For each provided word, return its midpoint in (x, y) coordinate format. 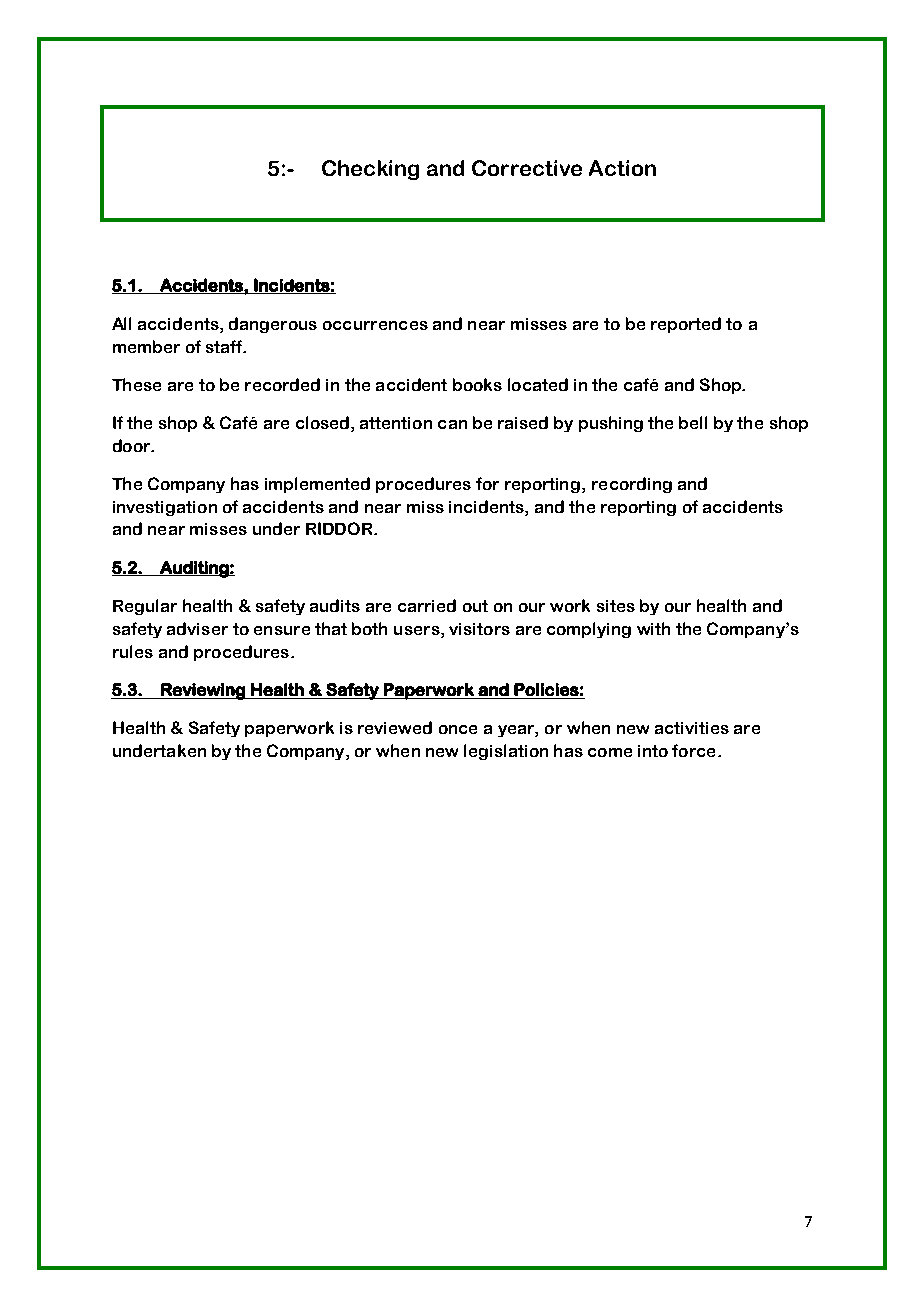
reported (686, 325)
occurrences (375, 325)
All (121, 323)
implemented (317, 485)
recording (632, 485)
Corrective (527, 168)
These (136, 384)
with (653, 628)
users (418, 630)
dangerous (273, 325)
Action (622, 168)
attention (396, 423)
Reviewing (203, 691)
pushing (611, 424)
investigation (165, 508)
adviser (197, 628)
